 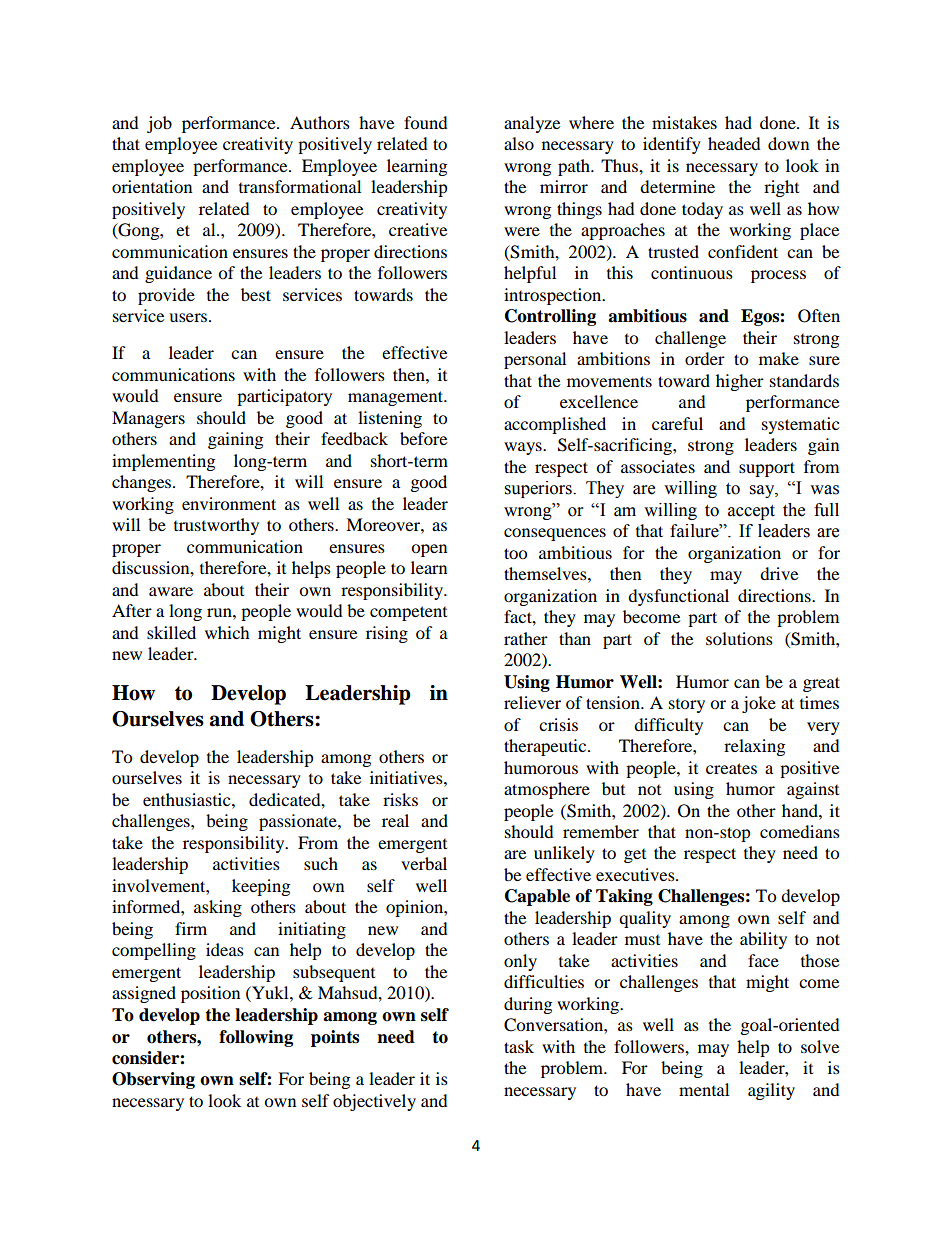 I want to click on also, so click(x=519, y=143).
